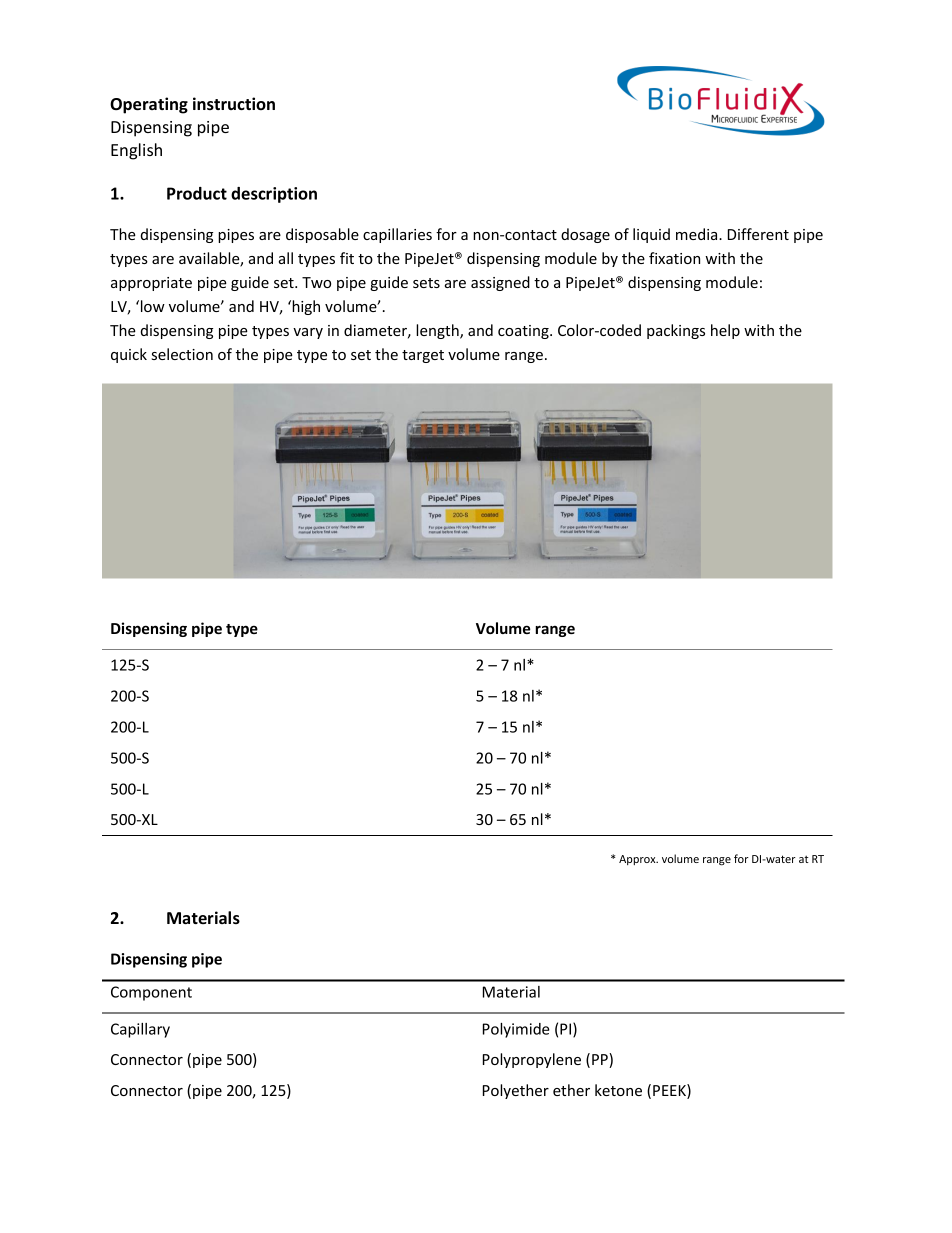  I want to click on Polyimide, so click(516, 1030).
